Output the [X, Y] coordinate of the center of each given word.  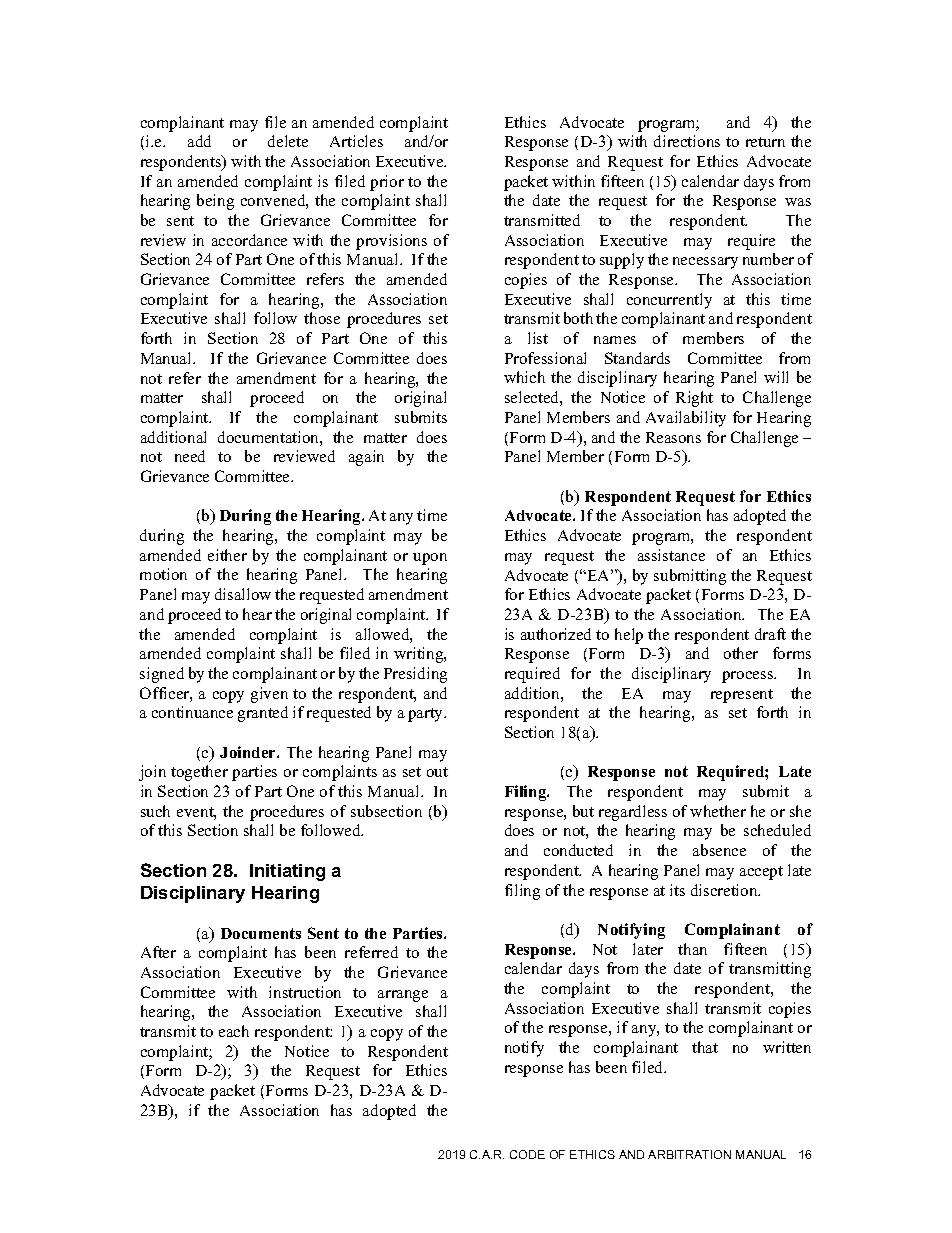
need [190, 456]
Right [694, 399]
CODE [527, 1154]
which [524, 377]
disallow [243, 594]
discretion [725, 890]
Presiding [415, 675]
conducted [578, 850]
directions [687, 141]
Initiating [287, 872]
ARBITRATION [689, 1154]
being [215, 202]
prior [387, 183]
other [741, 653]
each [234, 1031]
